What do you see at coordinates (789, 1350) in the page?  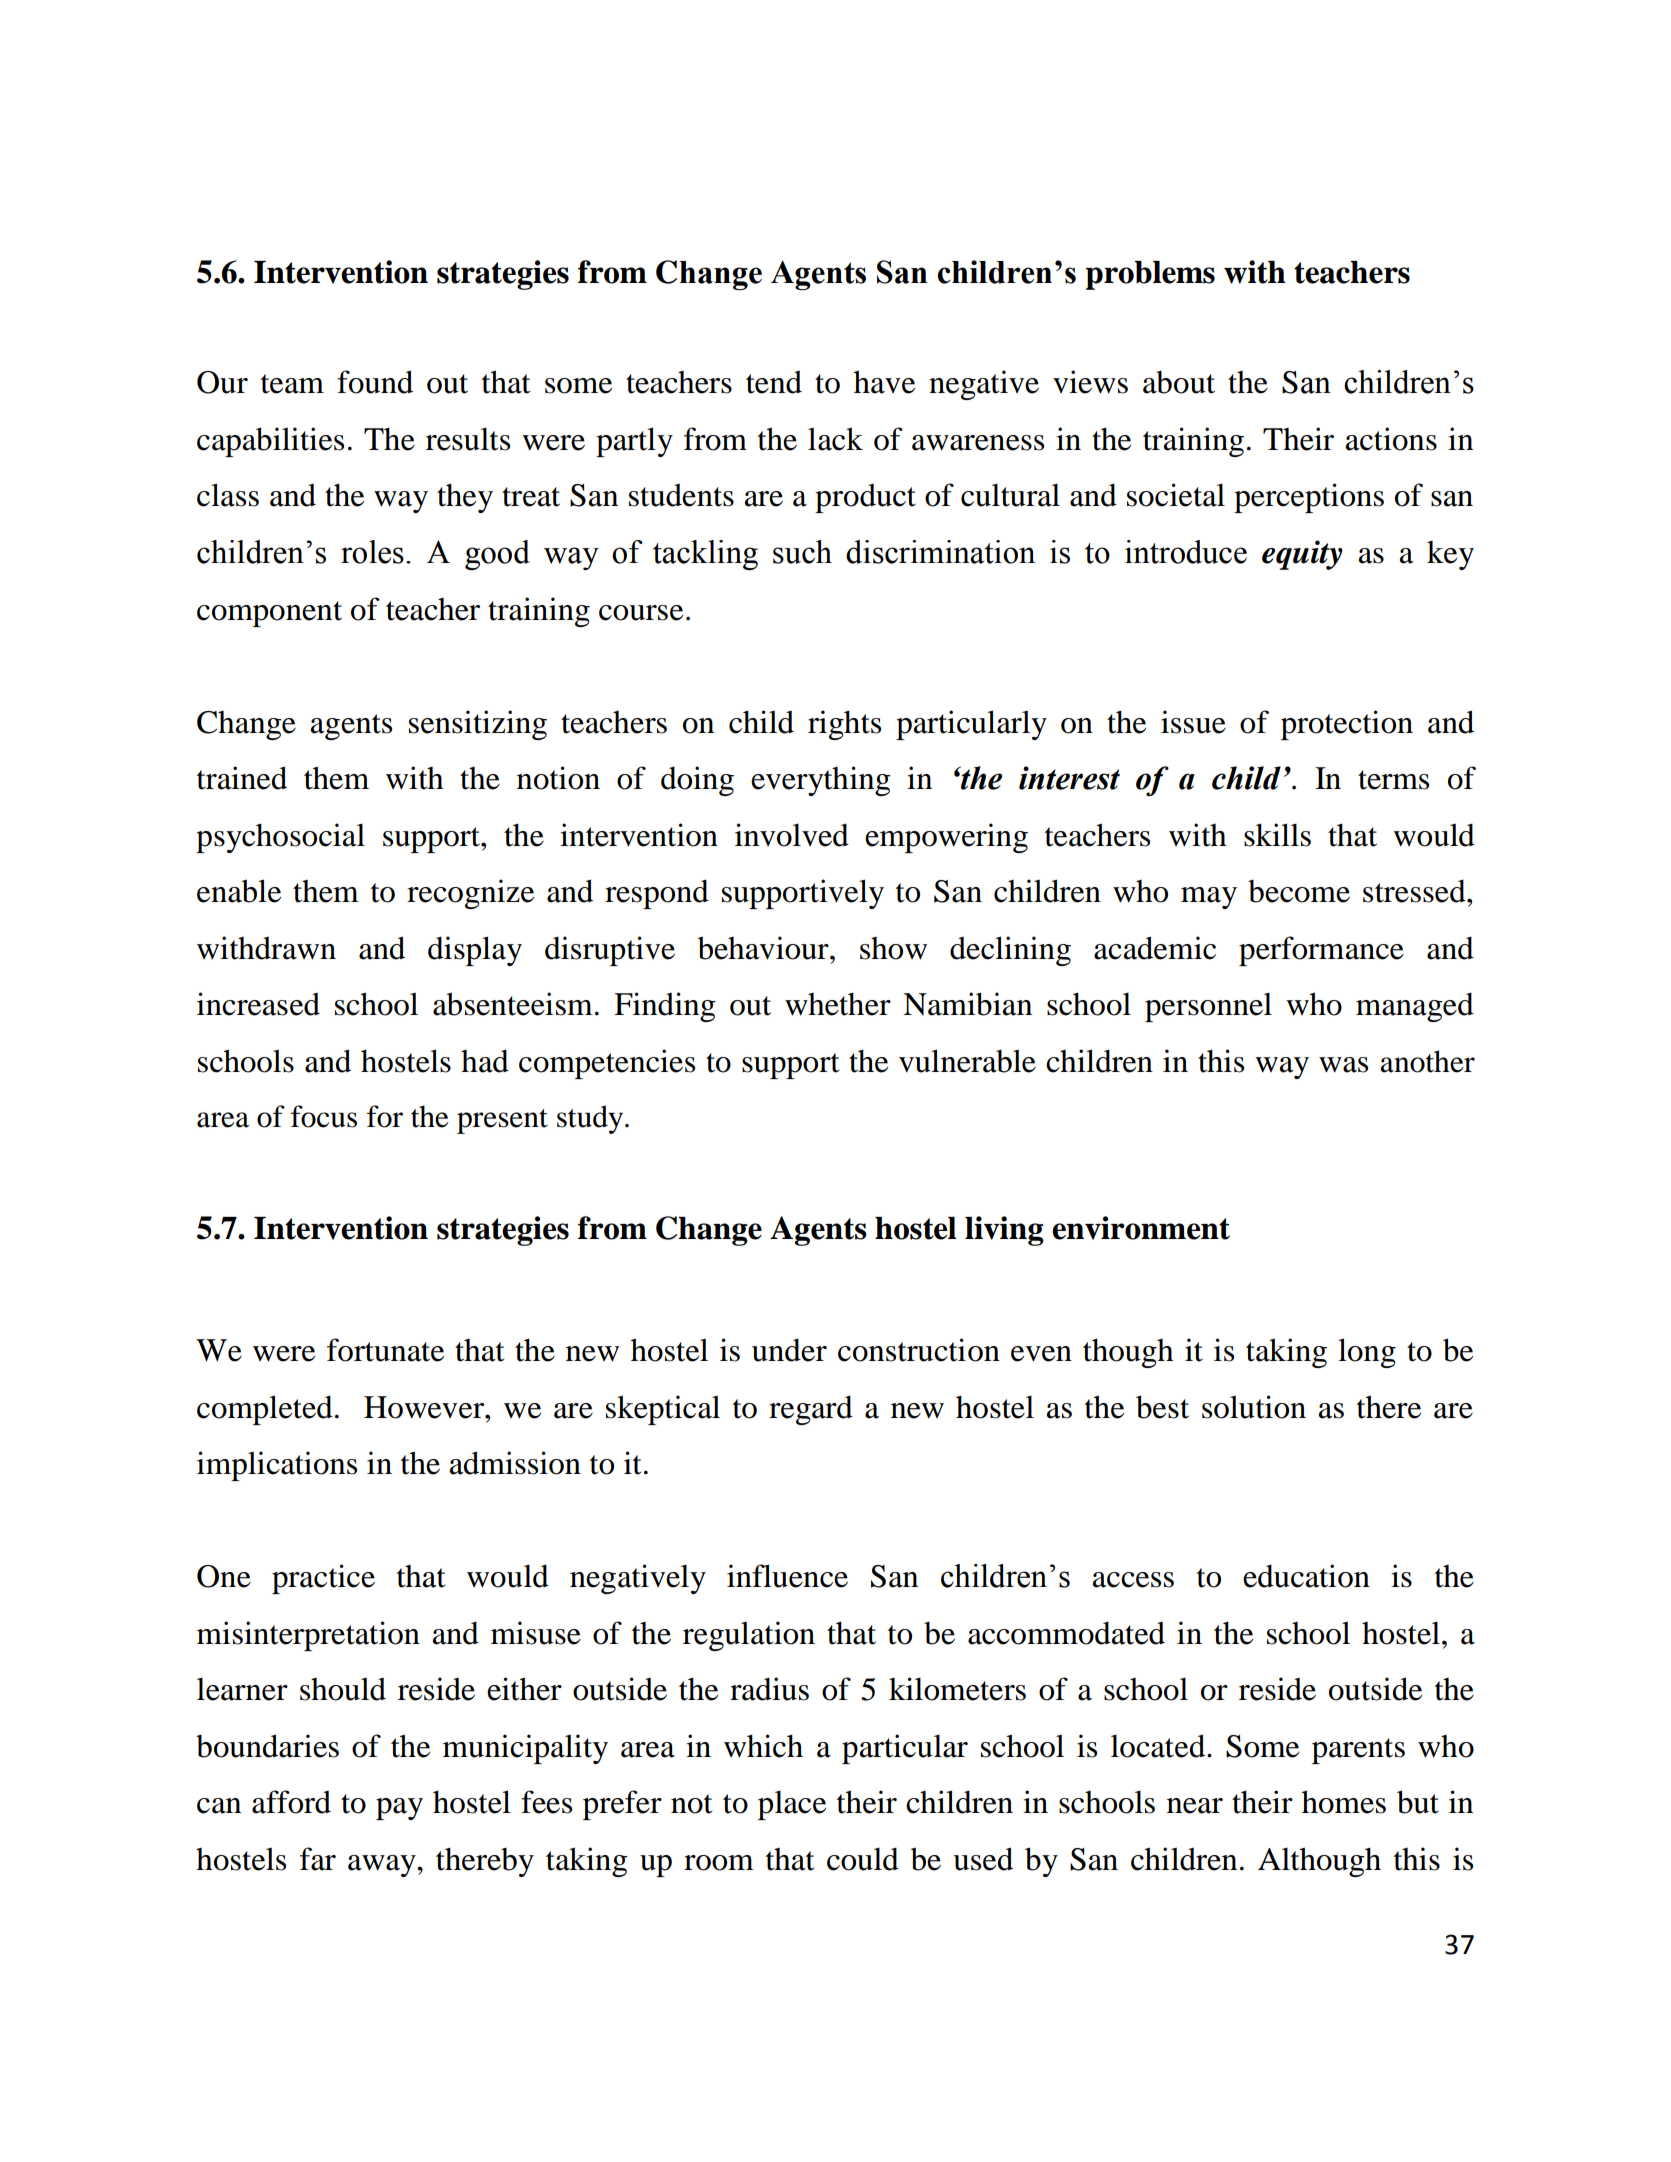 I see `under` at bounding box center [789, 1350].
